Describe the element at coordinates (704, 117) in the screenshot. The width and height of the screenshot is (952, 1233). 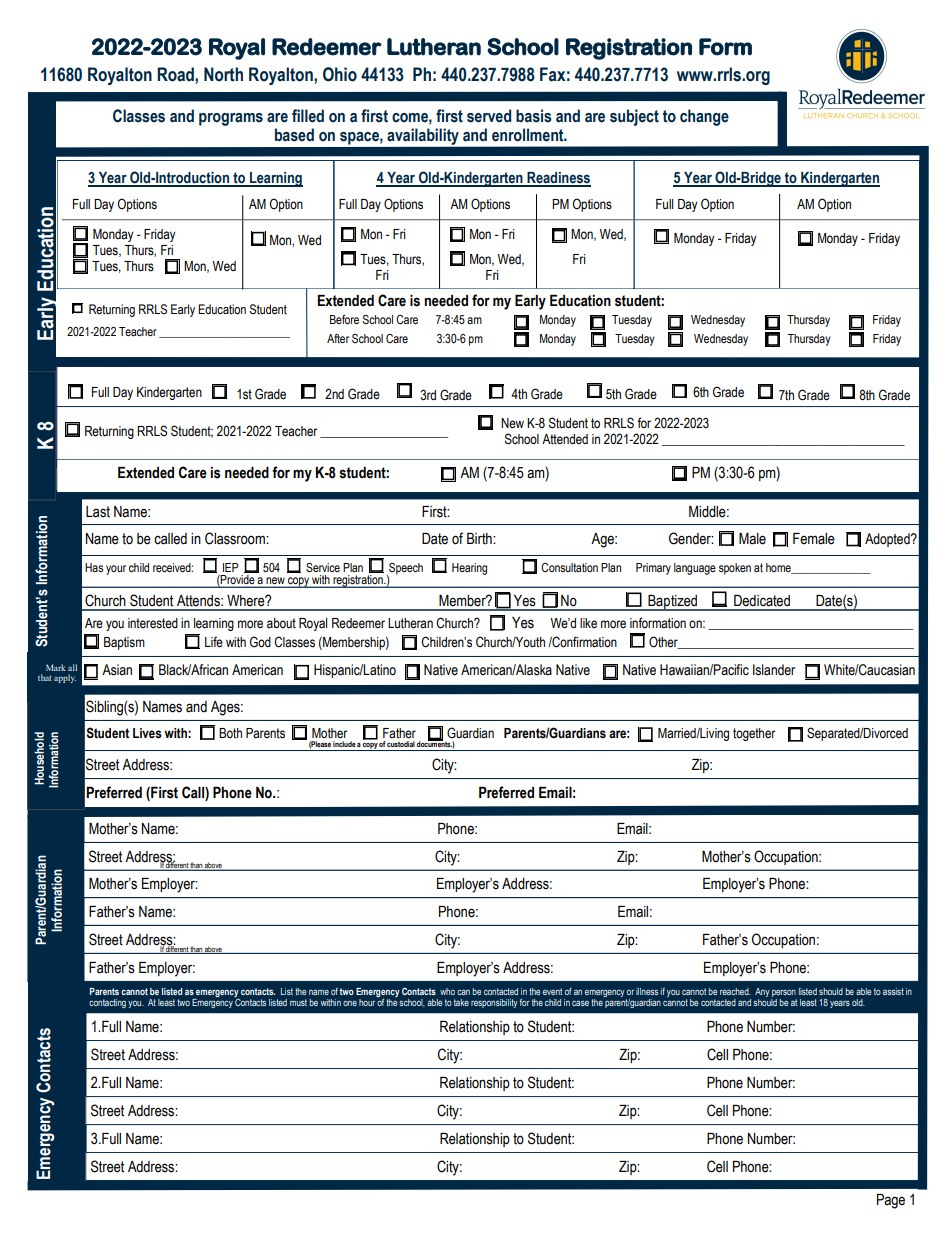
I see `change` at that location.
